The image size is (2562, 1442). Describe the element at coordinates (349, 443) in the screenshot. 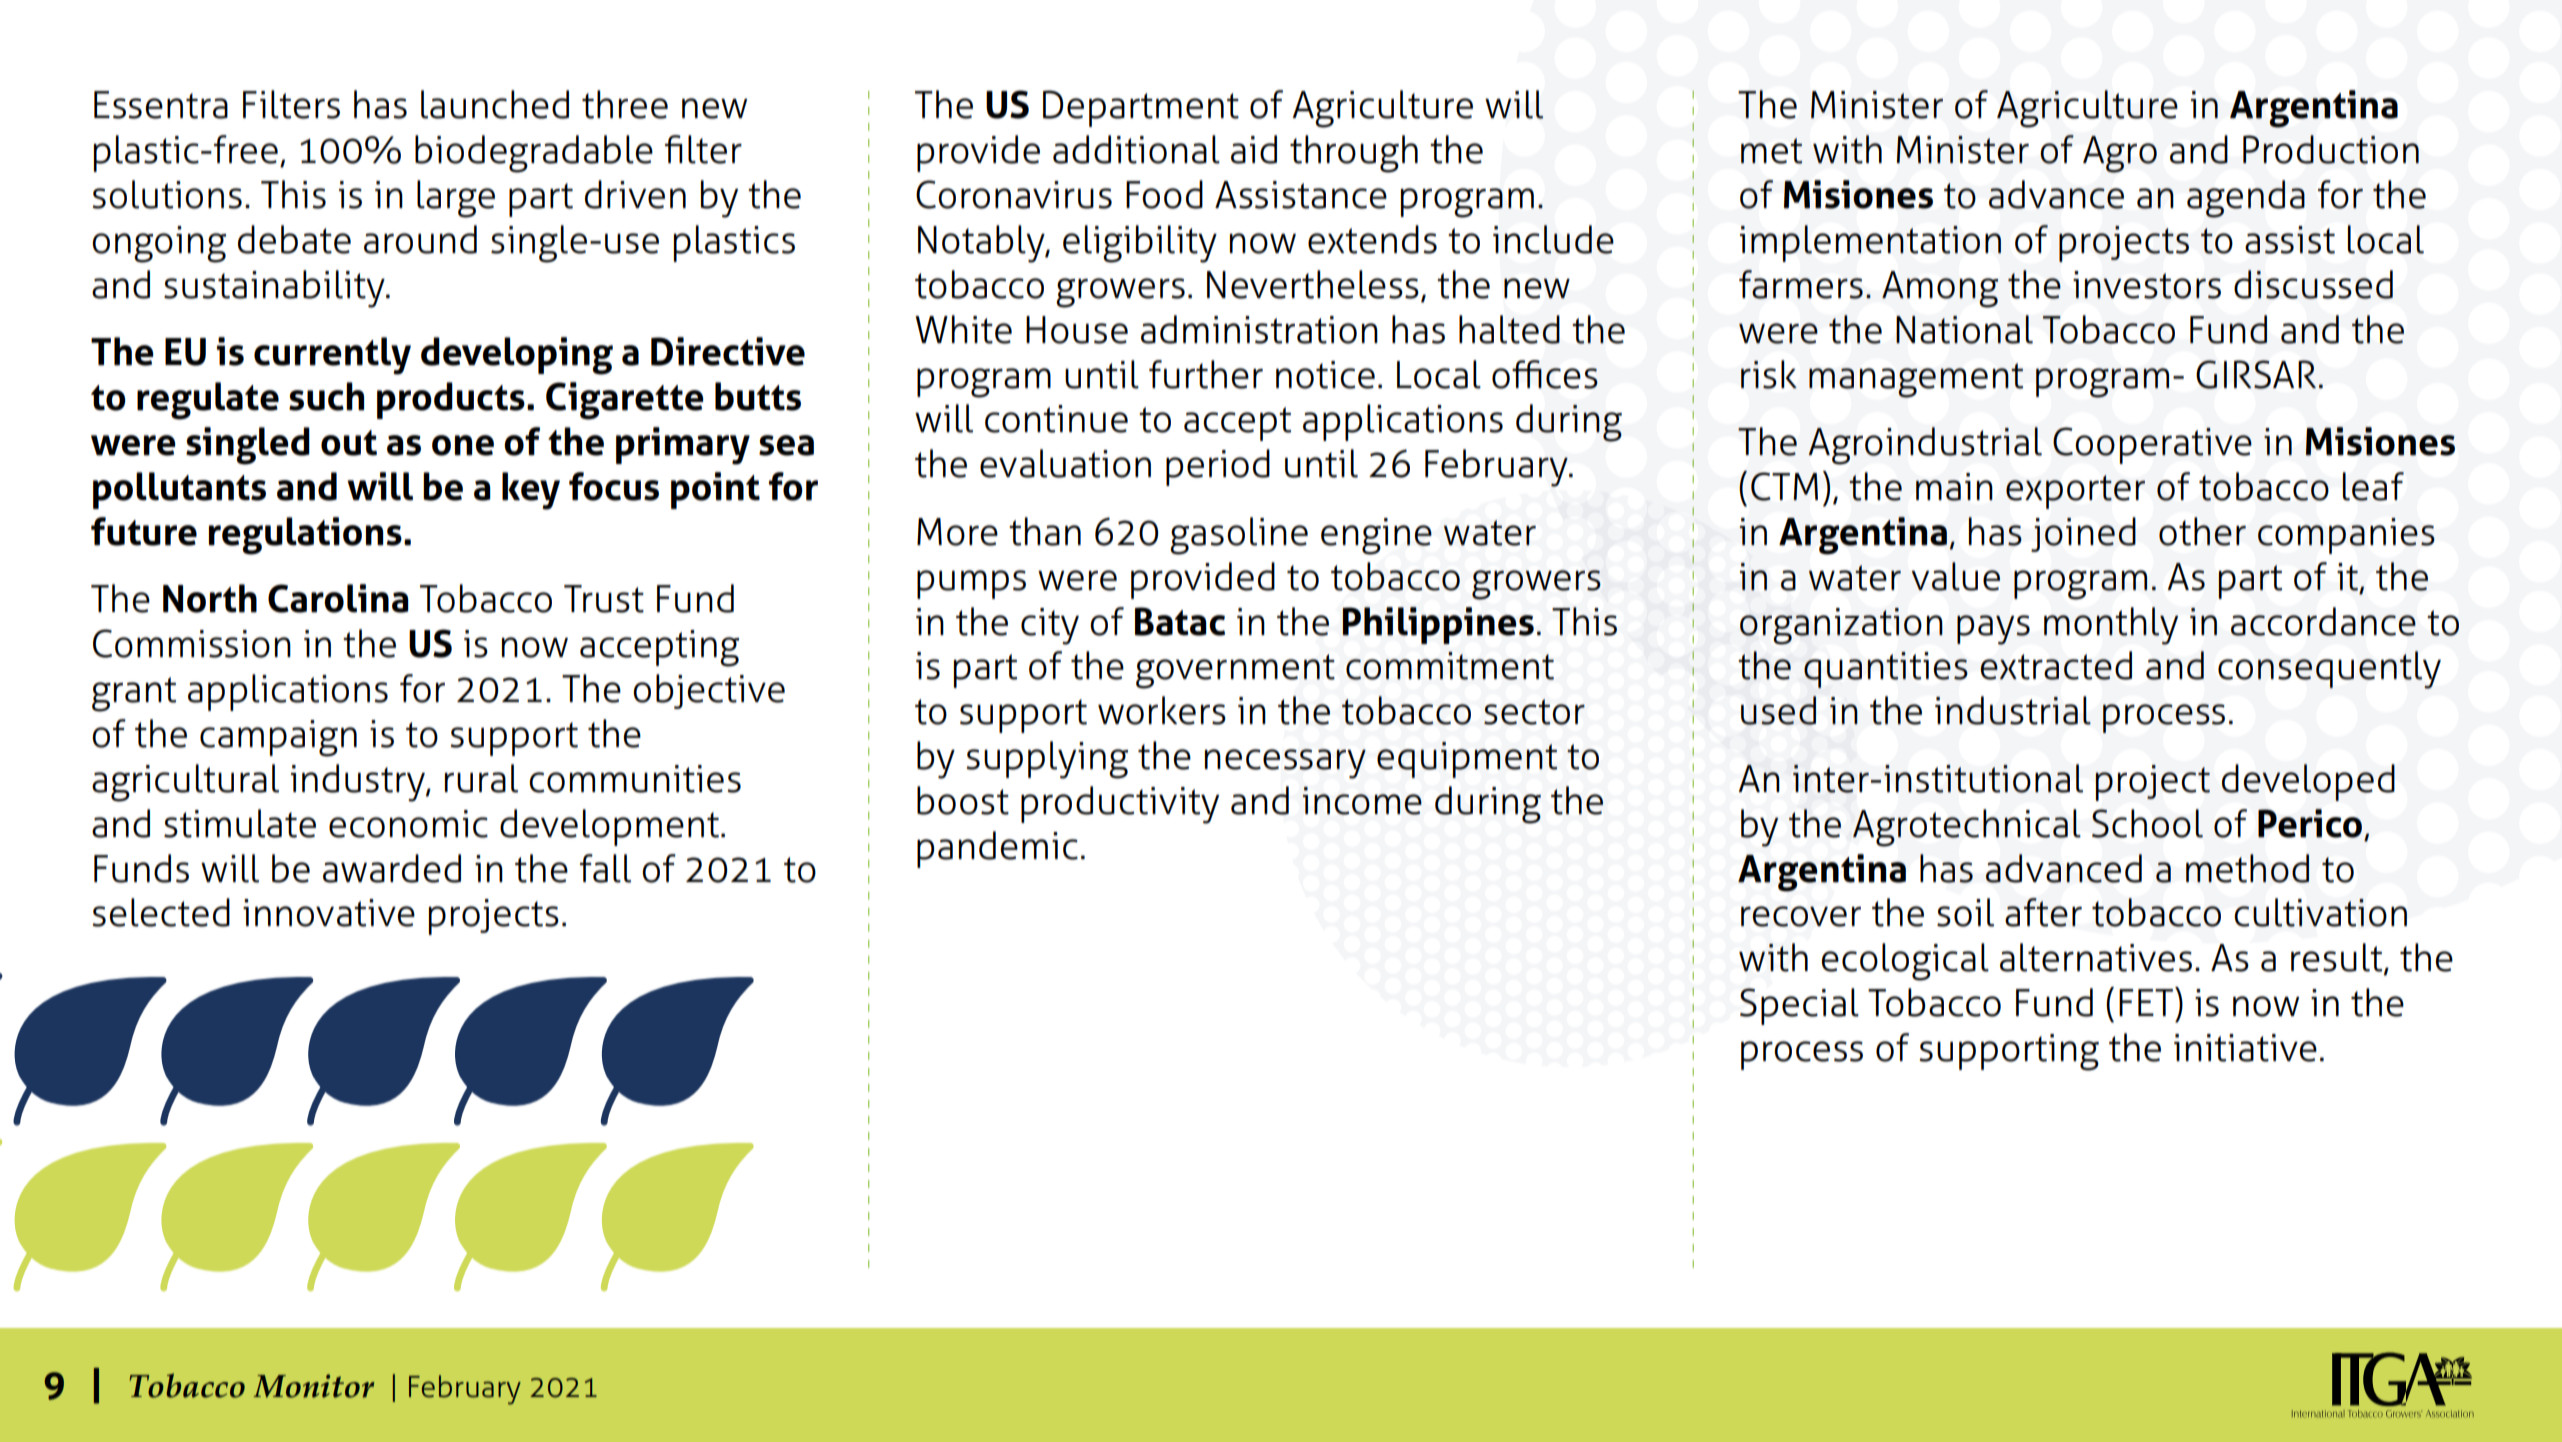

I see `out` at that location.
